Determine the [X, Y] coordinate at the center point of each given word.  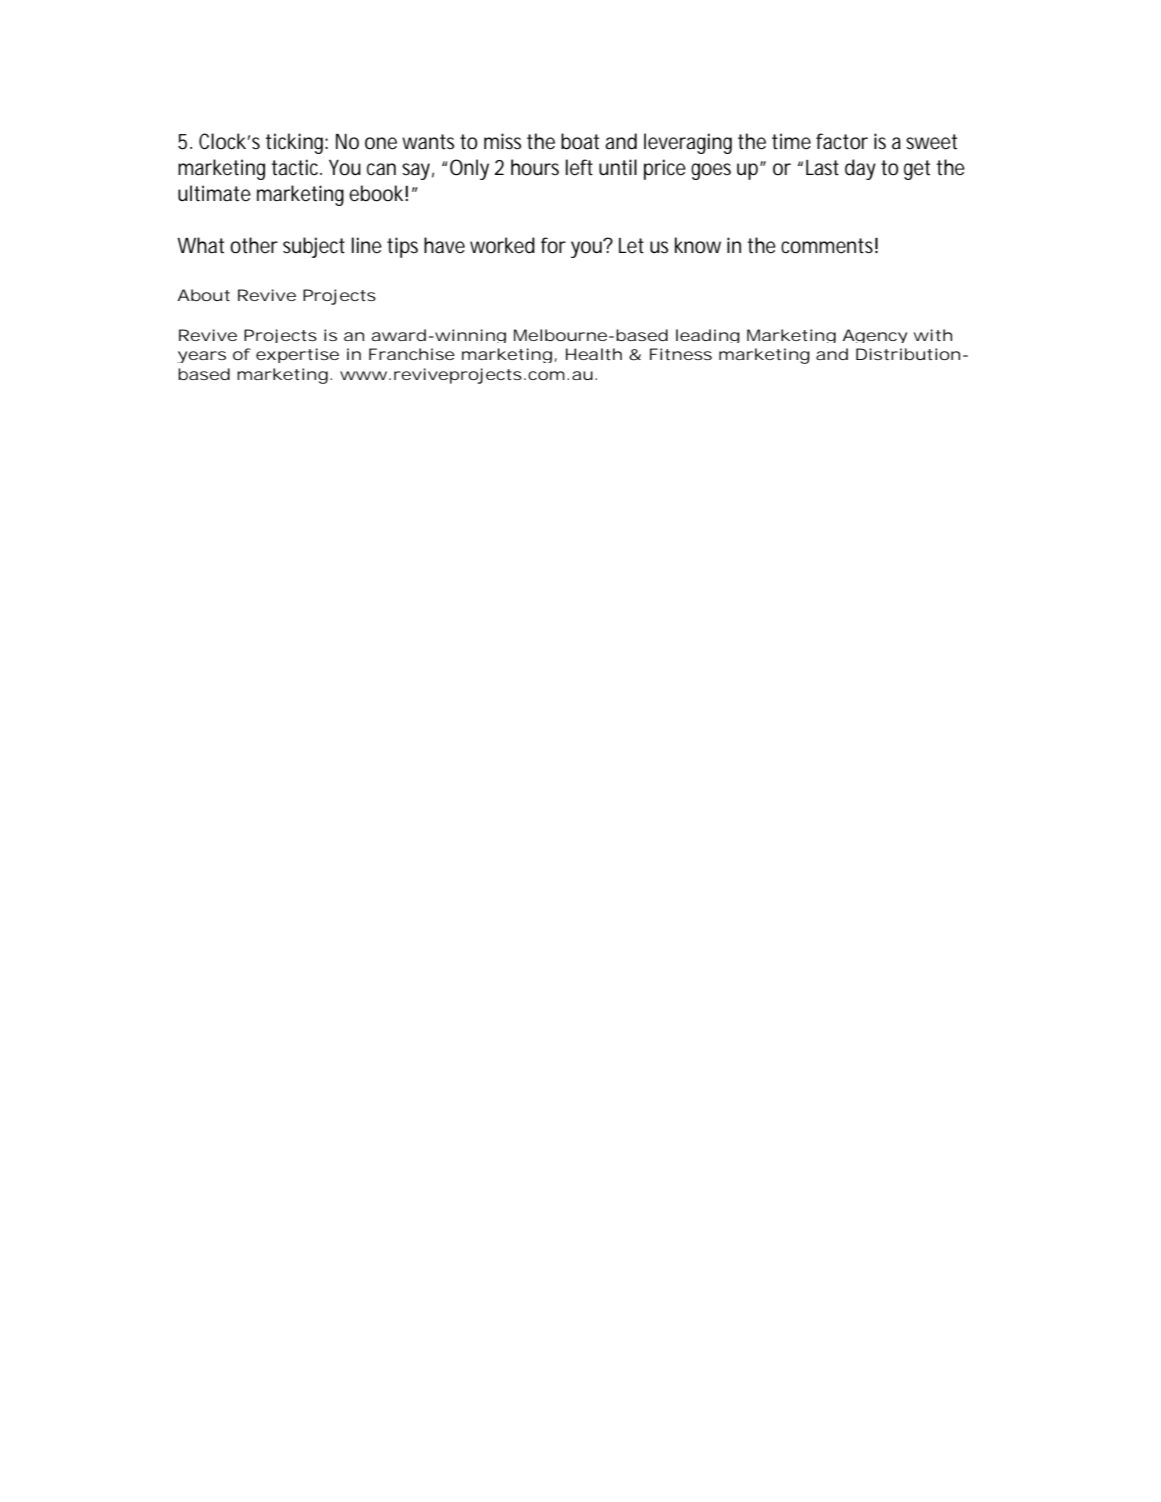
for [553, 245]
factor [842, 141]
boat [580, 141]
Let [631, 246]
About [203, 295]
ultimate [214, 193]
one [381, 143]
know [698, 245]
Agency [874, 336]
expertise [297, 355]
